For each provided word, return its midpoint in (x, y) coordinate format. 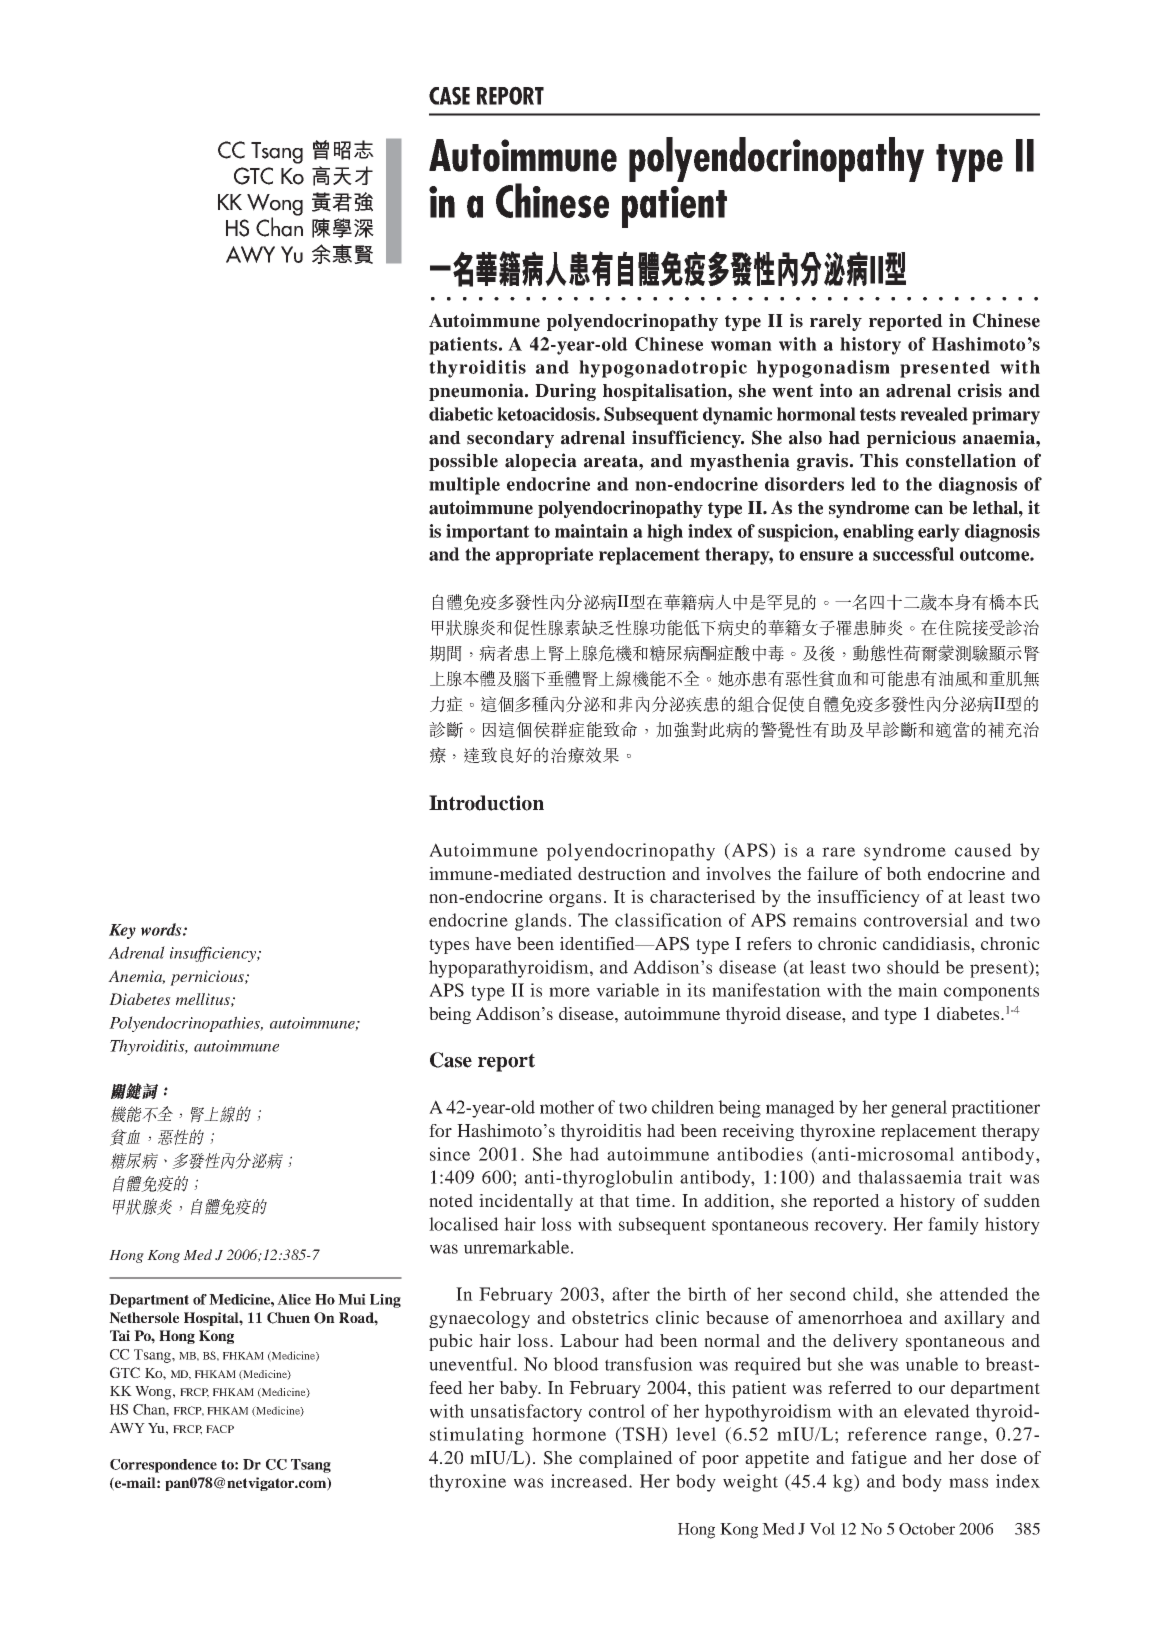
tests (878, 414)
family (953, 1226)
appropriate (544, 556)
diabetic (461, 414)
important (488, 533)
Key (122, 931)
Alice (294, 1299)
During (565, 392)
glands (540, 922)
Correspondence (163, 1466)
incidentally (526, 1202)
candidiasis (927, 943)
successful (913, 554)
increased (590, 1481)
